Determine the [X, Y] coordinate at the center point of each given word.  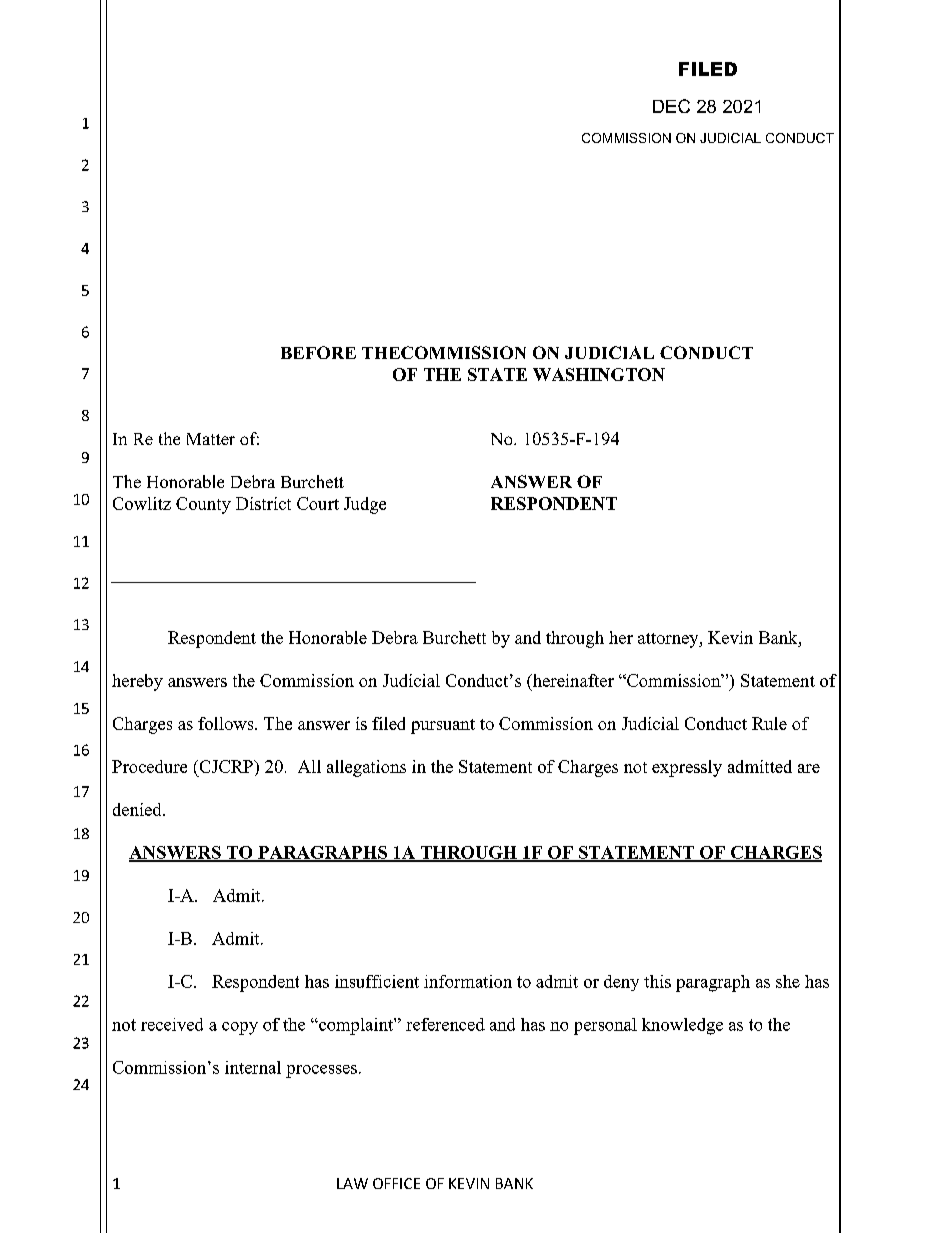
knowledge [682, 1026]
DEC [671, 106]
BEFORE [318, 352]
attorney [669, 640]
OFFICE [396, 1183]
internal [253, 1067]
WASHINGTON [599, 374]
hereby [137, 682]
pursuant [443, 726]
